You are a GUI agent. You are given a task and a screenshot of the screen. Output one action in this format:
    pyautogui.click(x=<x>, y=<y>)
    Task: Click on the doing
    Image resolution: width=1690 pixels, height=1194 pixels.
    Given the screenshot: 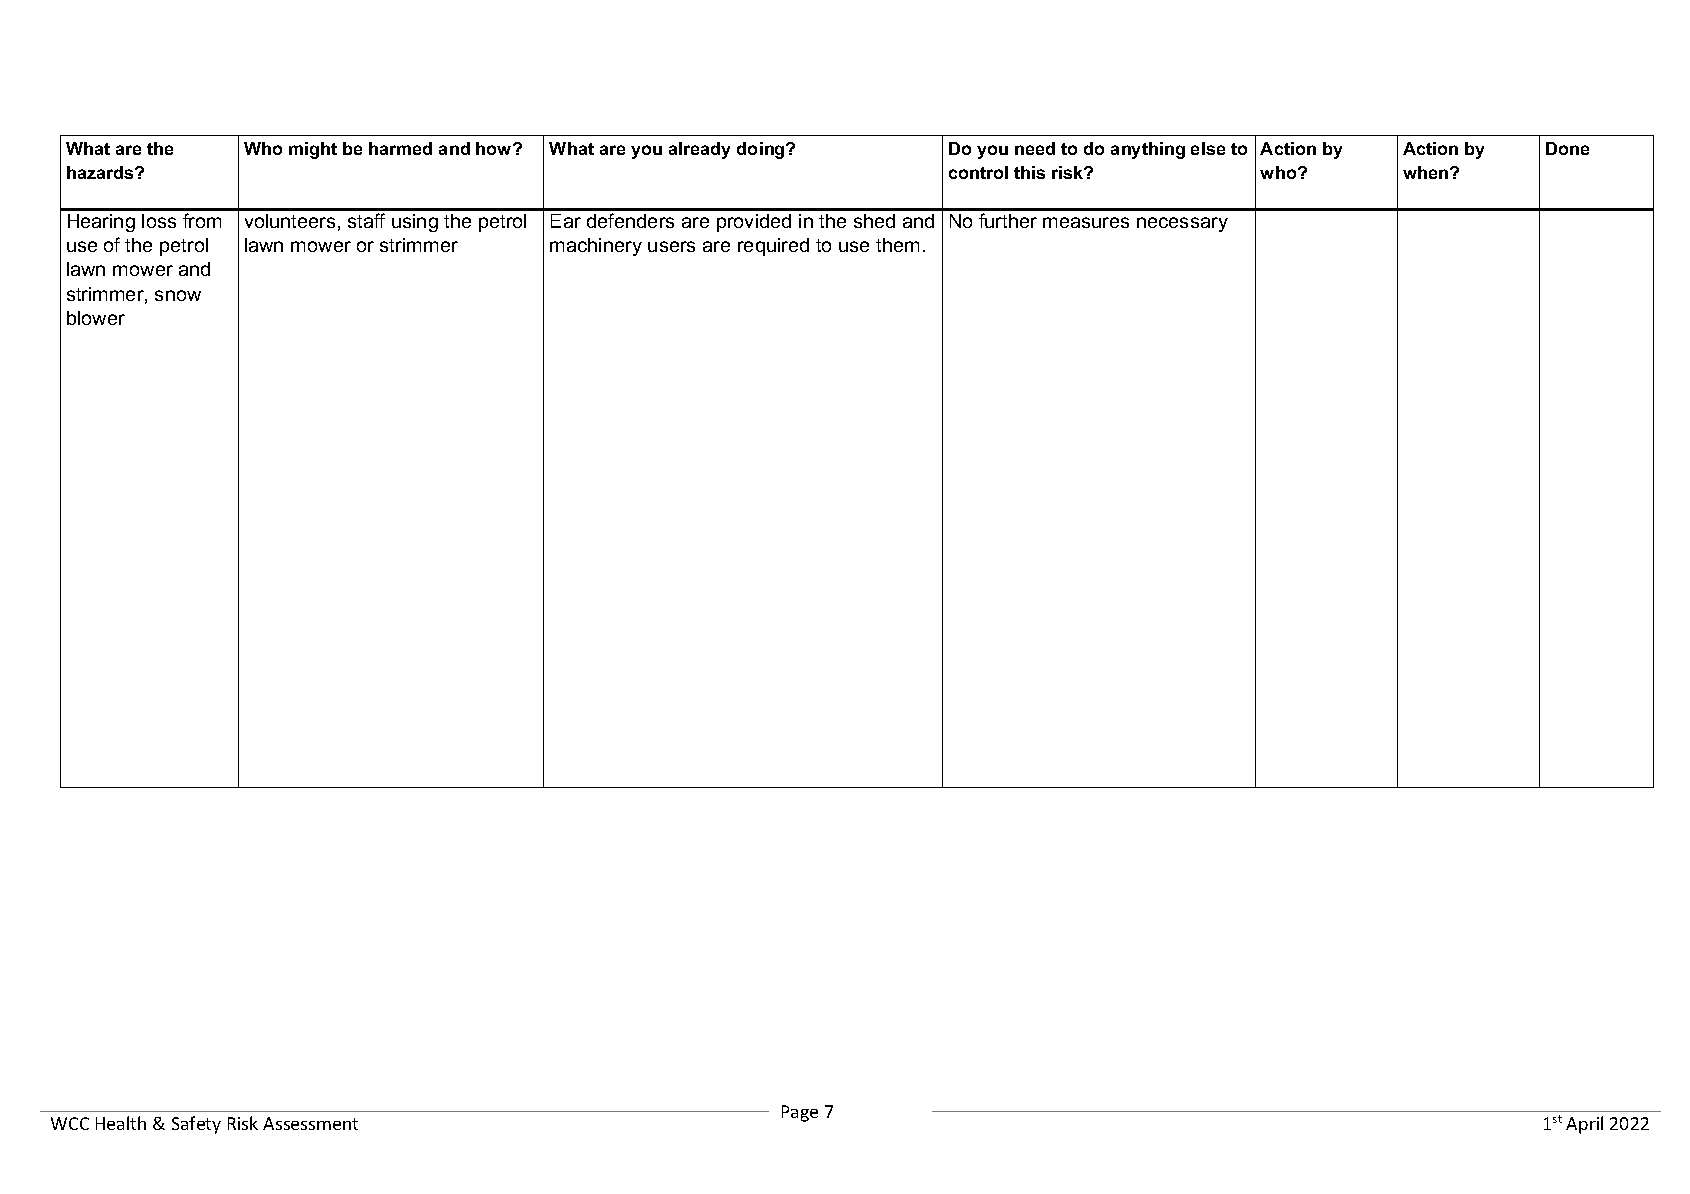 What is the action you would take?
    pyautogui.click(x=762, y=150)
